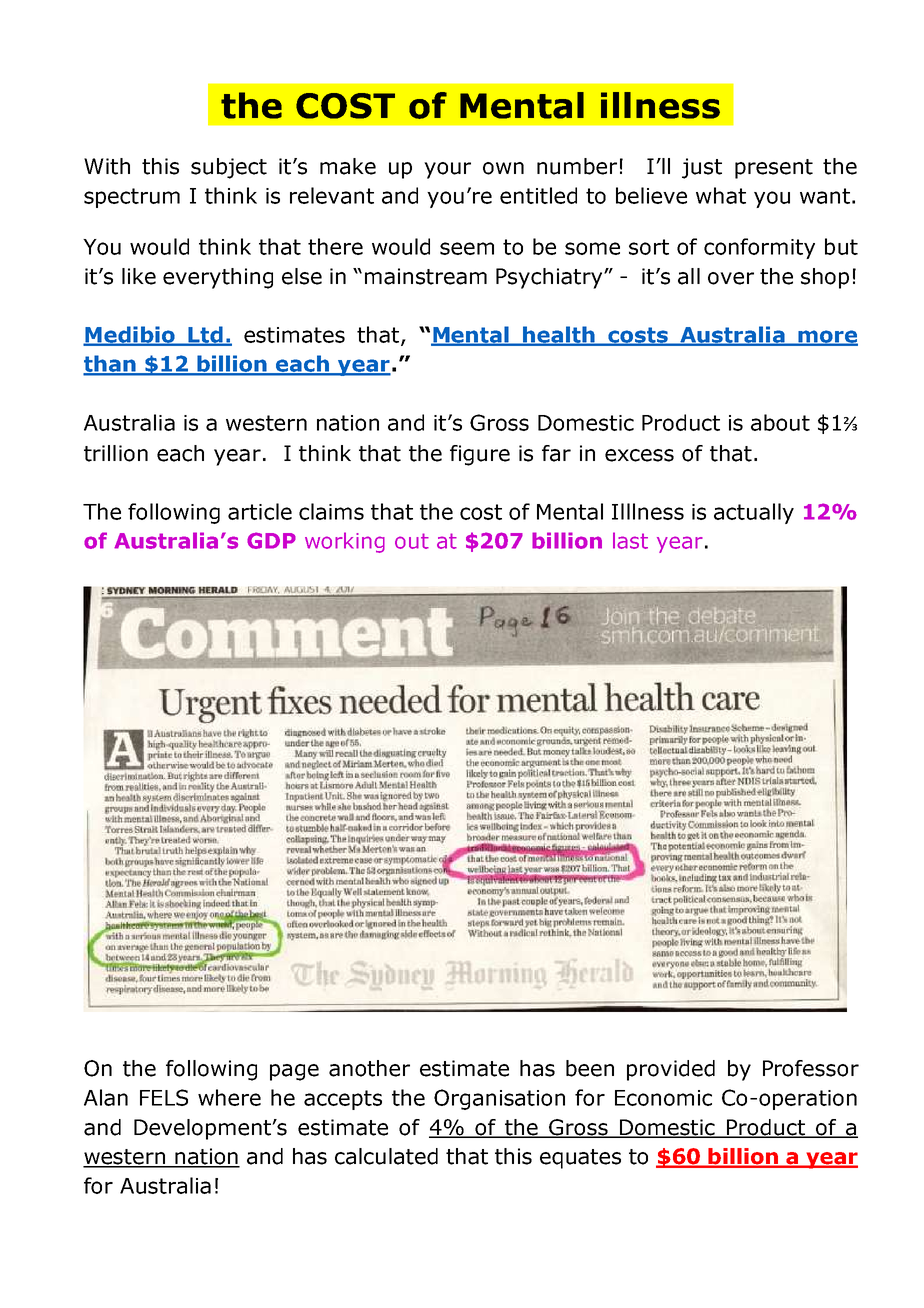 Image resolution: width=924 pixels, height=1308 pixels. What do you see at coordinates (164, 1097) in the screenshot?
I see `FELS` at bounding box center [164, 1097].
